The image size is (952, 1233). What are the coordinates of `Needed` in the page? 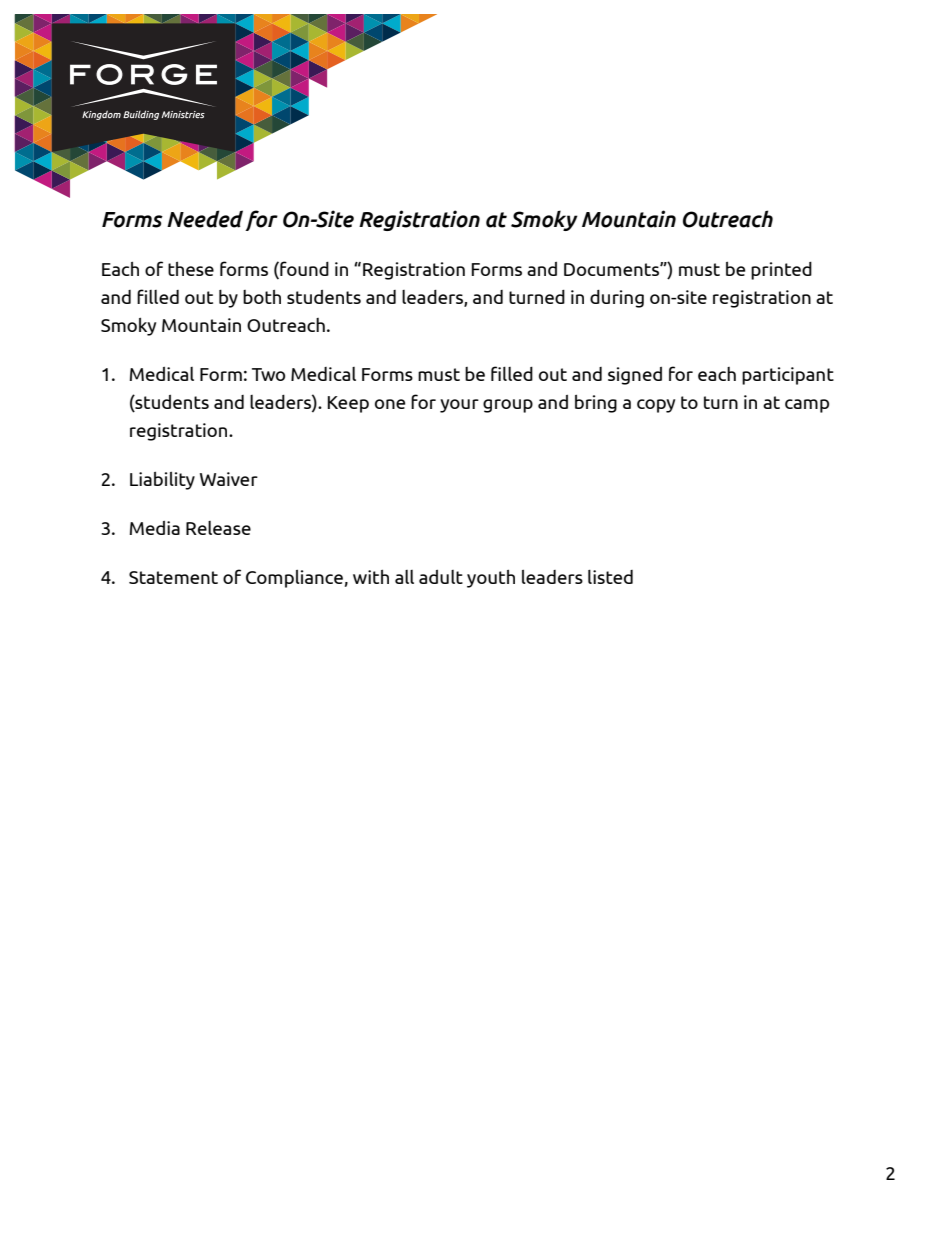 It's located at (205, 219).
